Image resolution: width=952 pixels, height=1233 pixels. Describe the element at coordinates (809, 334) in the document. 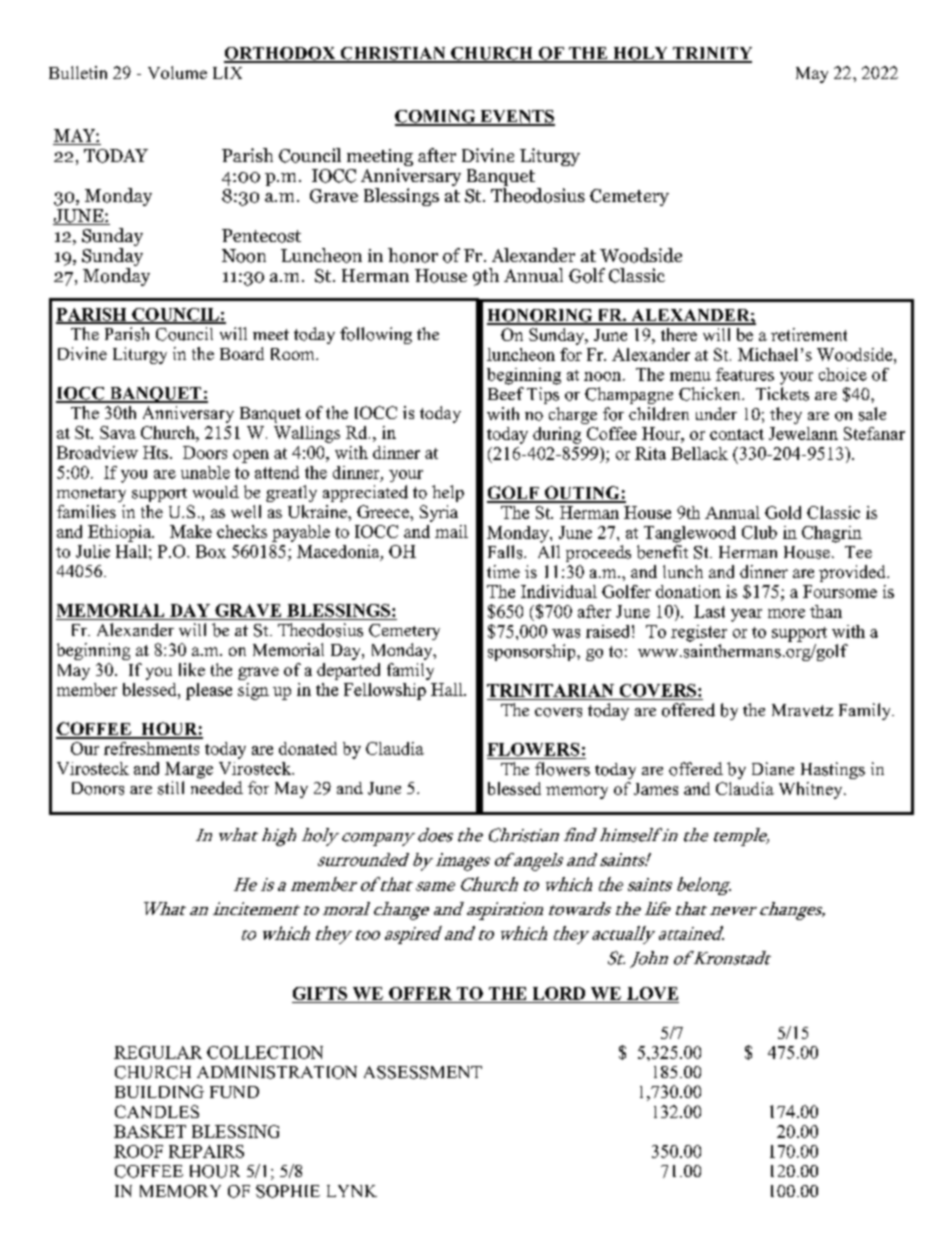

I see `retirement` at that location.
